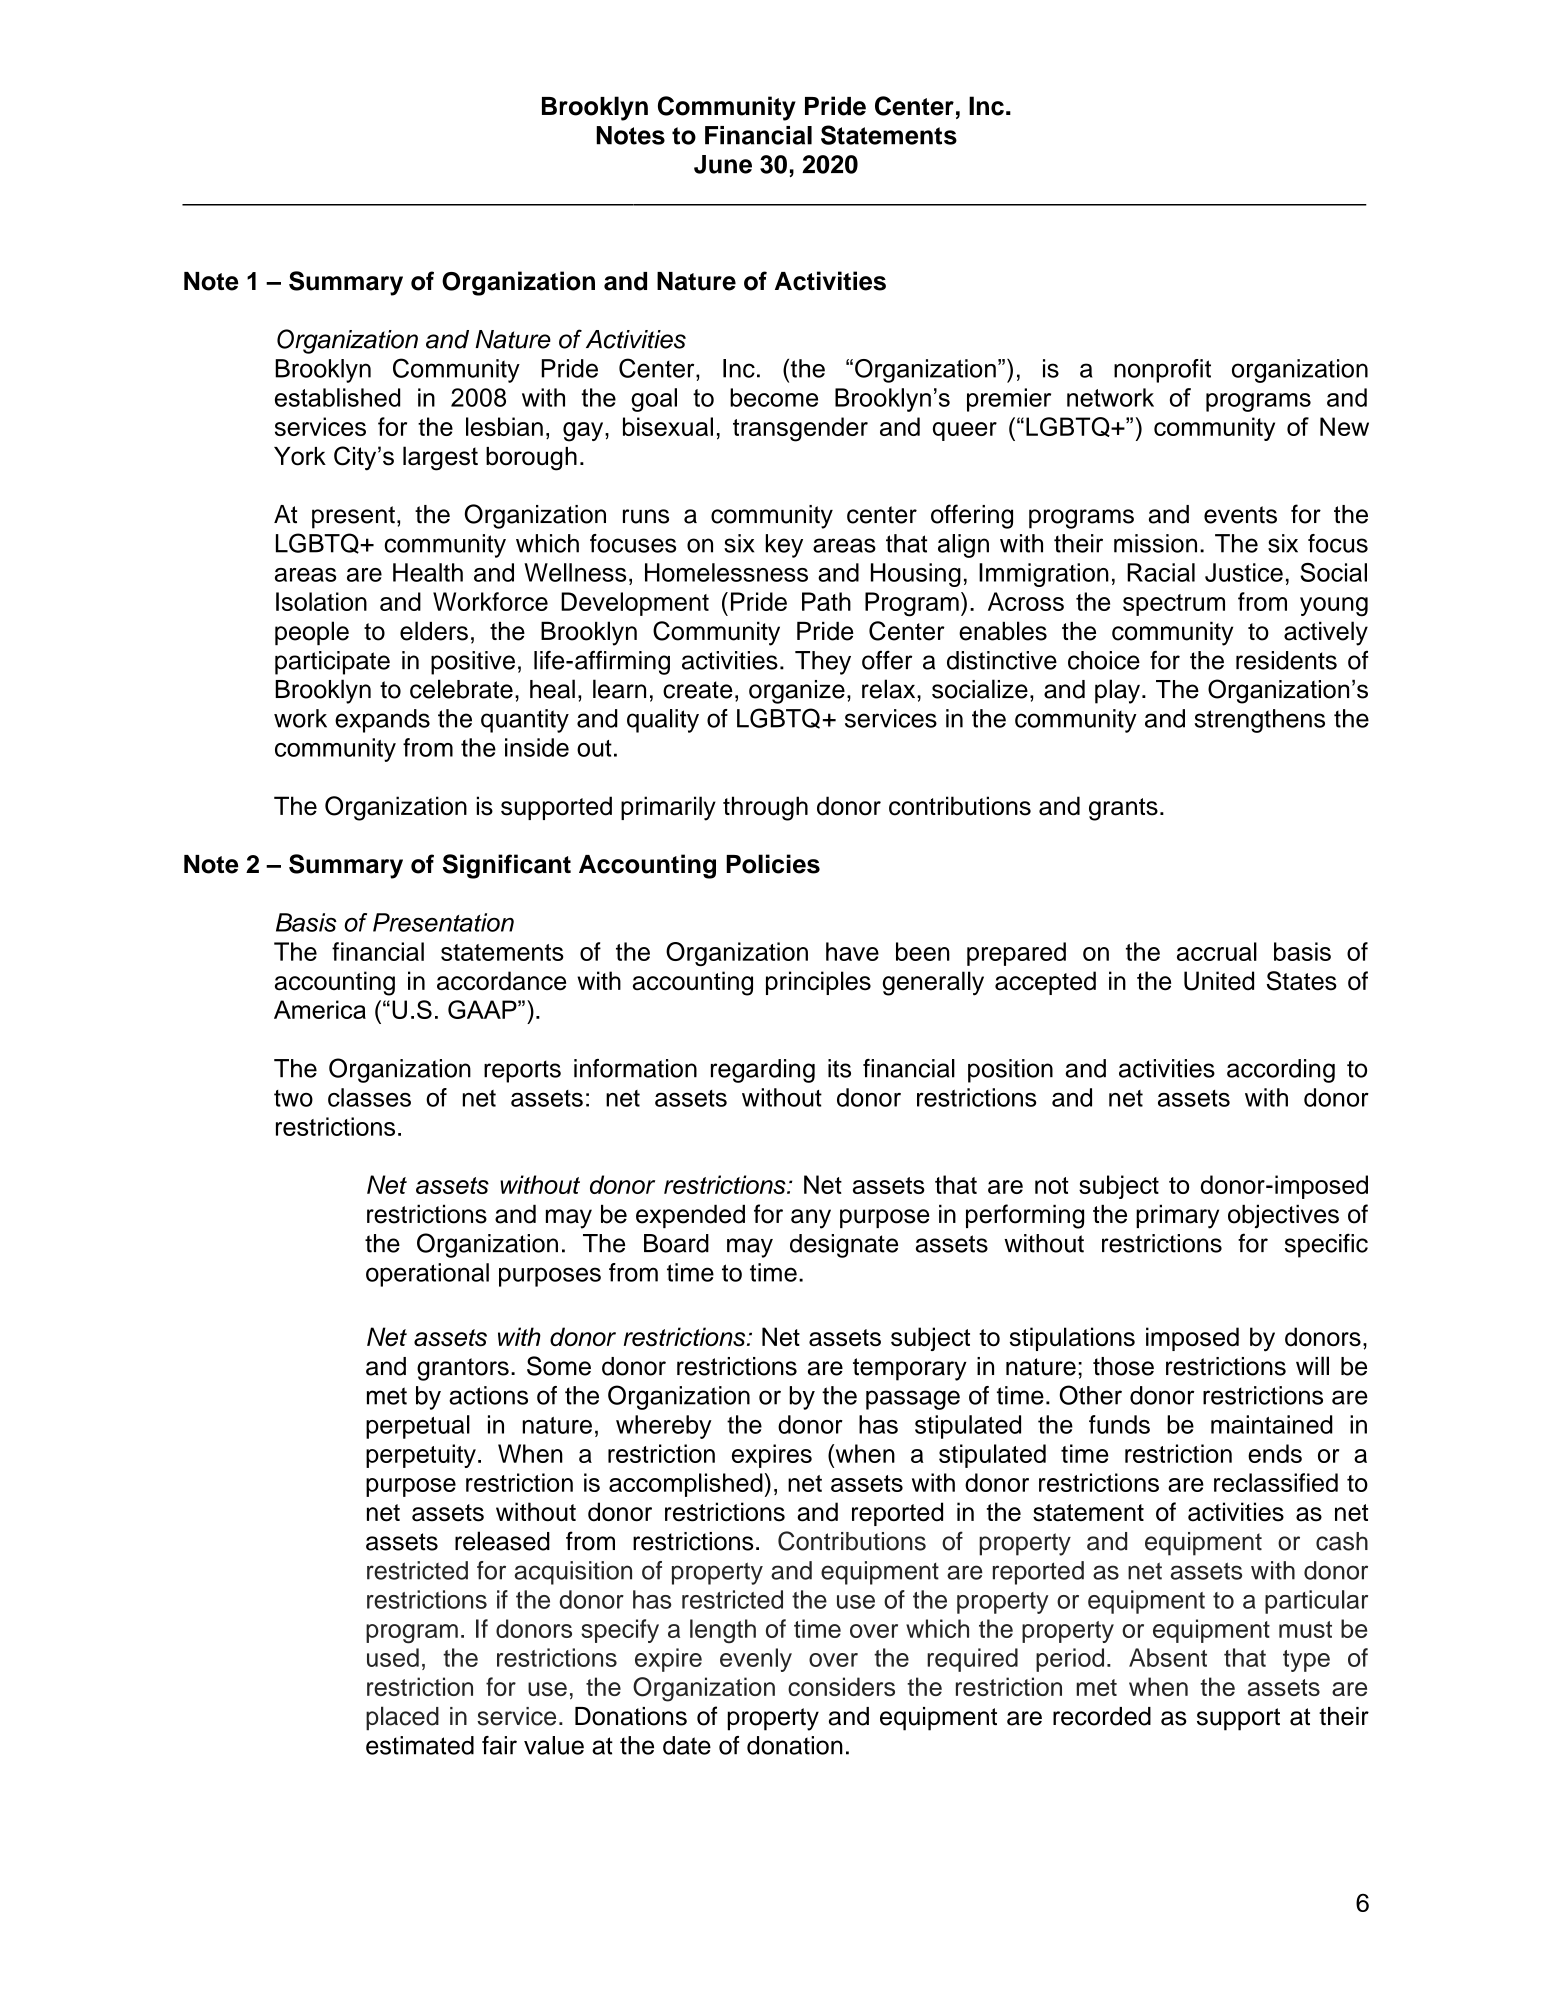 The height and width of the document is (2008, 1552). I want to click on events, so click(1240, 515).
